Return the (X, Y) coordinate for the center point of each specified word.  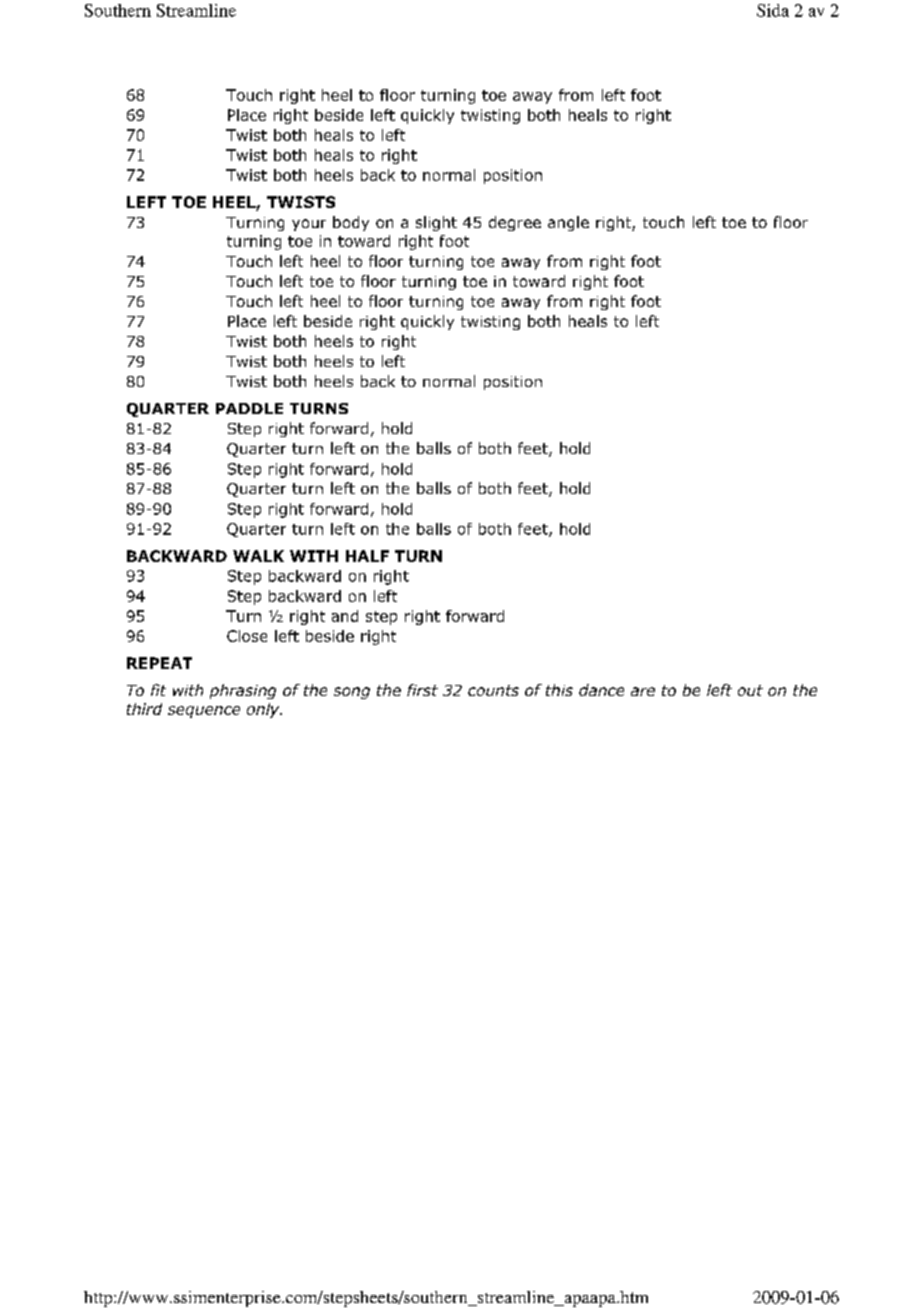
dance (601, 690)
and (345, 616)
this (559, 690)
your (309, 225)
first (422, 690)
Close (247, 636)
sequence (204, 712)
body (351, 223)
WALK (258, 556)
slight (436, 223)
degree (515, 223)
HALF (367, 556)
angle (568, 223)
